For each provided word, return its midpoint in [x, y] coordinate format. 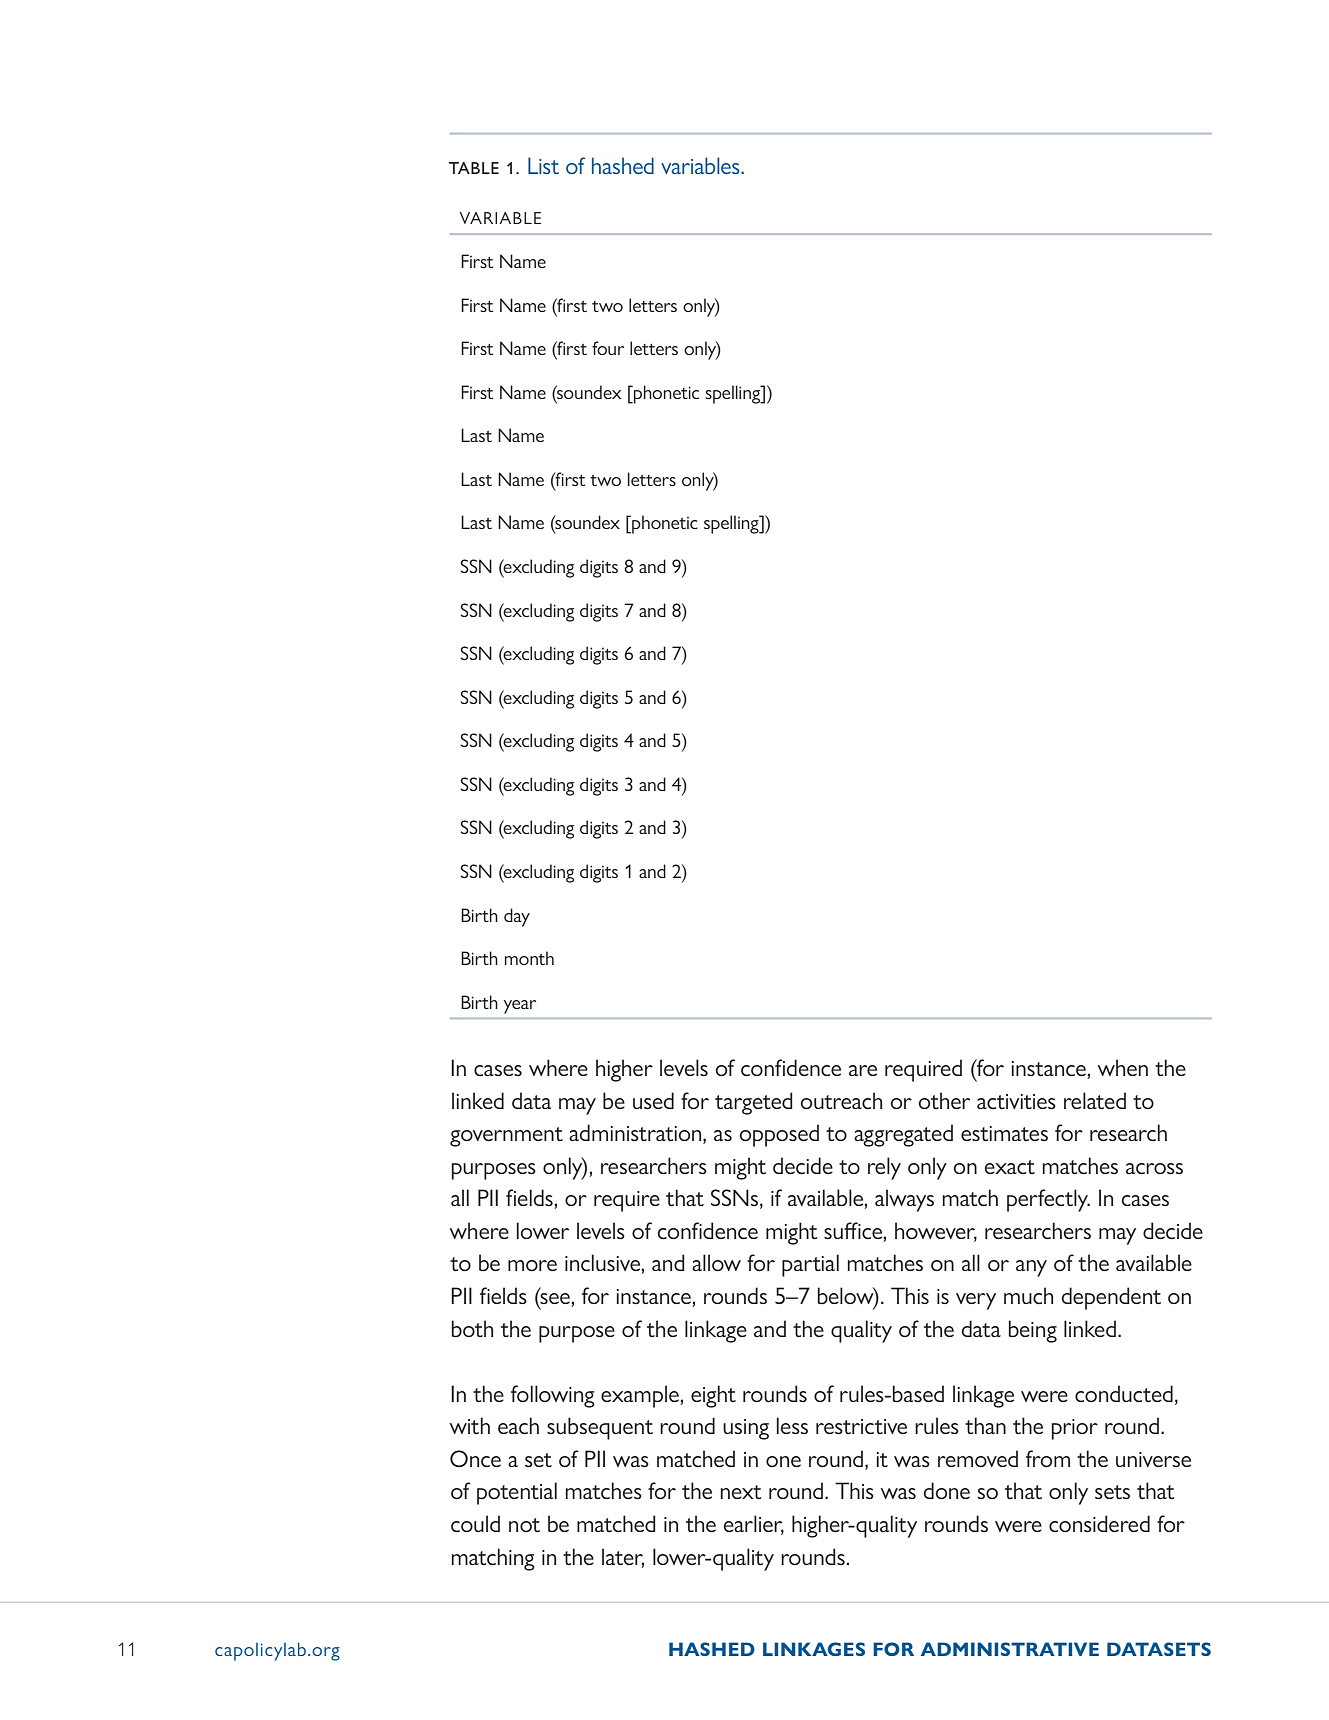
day [517, 917]
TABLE [474, 168]
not [524, 1525]
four [608, 348]
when [1123, 1067]
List [543, 165]
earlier [754, 1525]
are [863, 1070]
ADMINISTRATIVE [1010, 1649]
